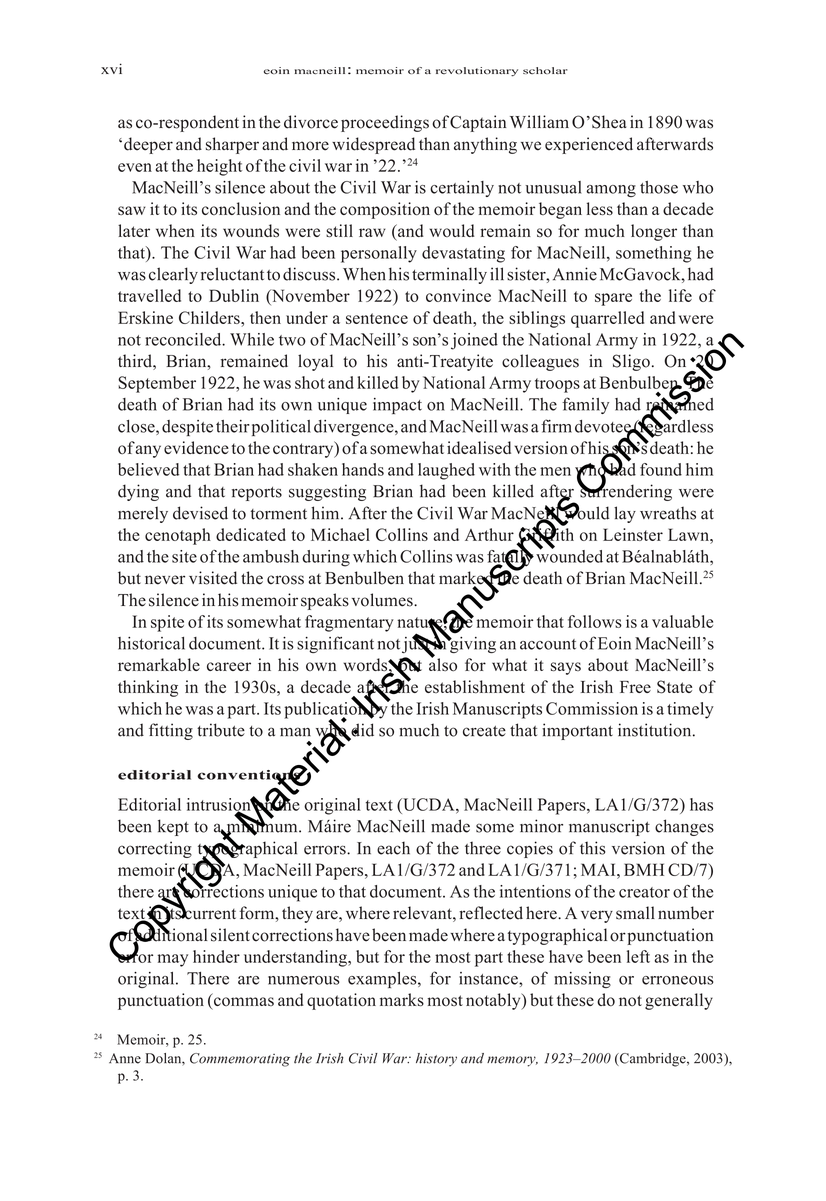 The image size is (826, 1201). Describe the element at coordinates (125, 1058) in the screenshot. I see `Anne` at that location.
